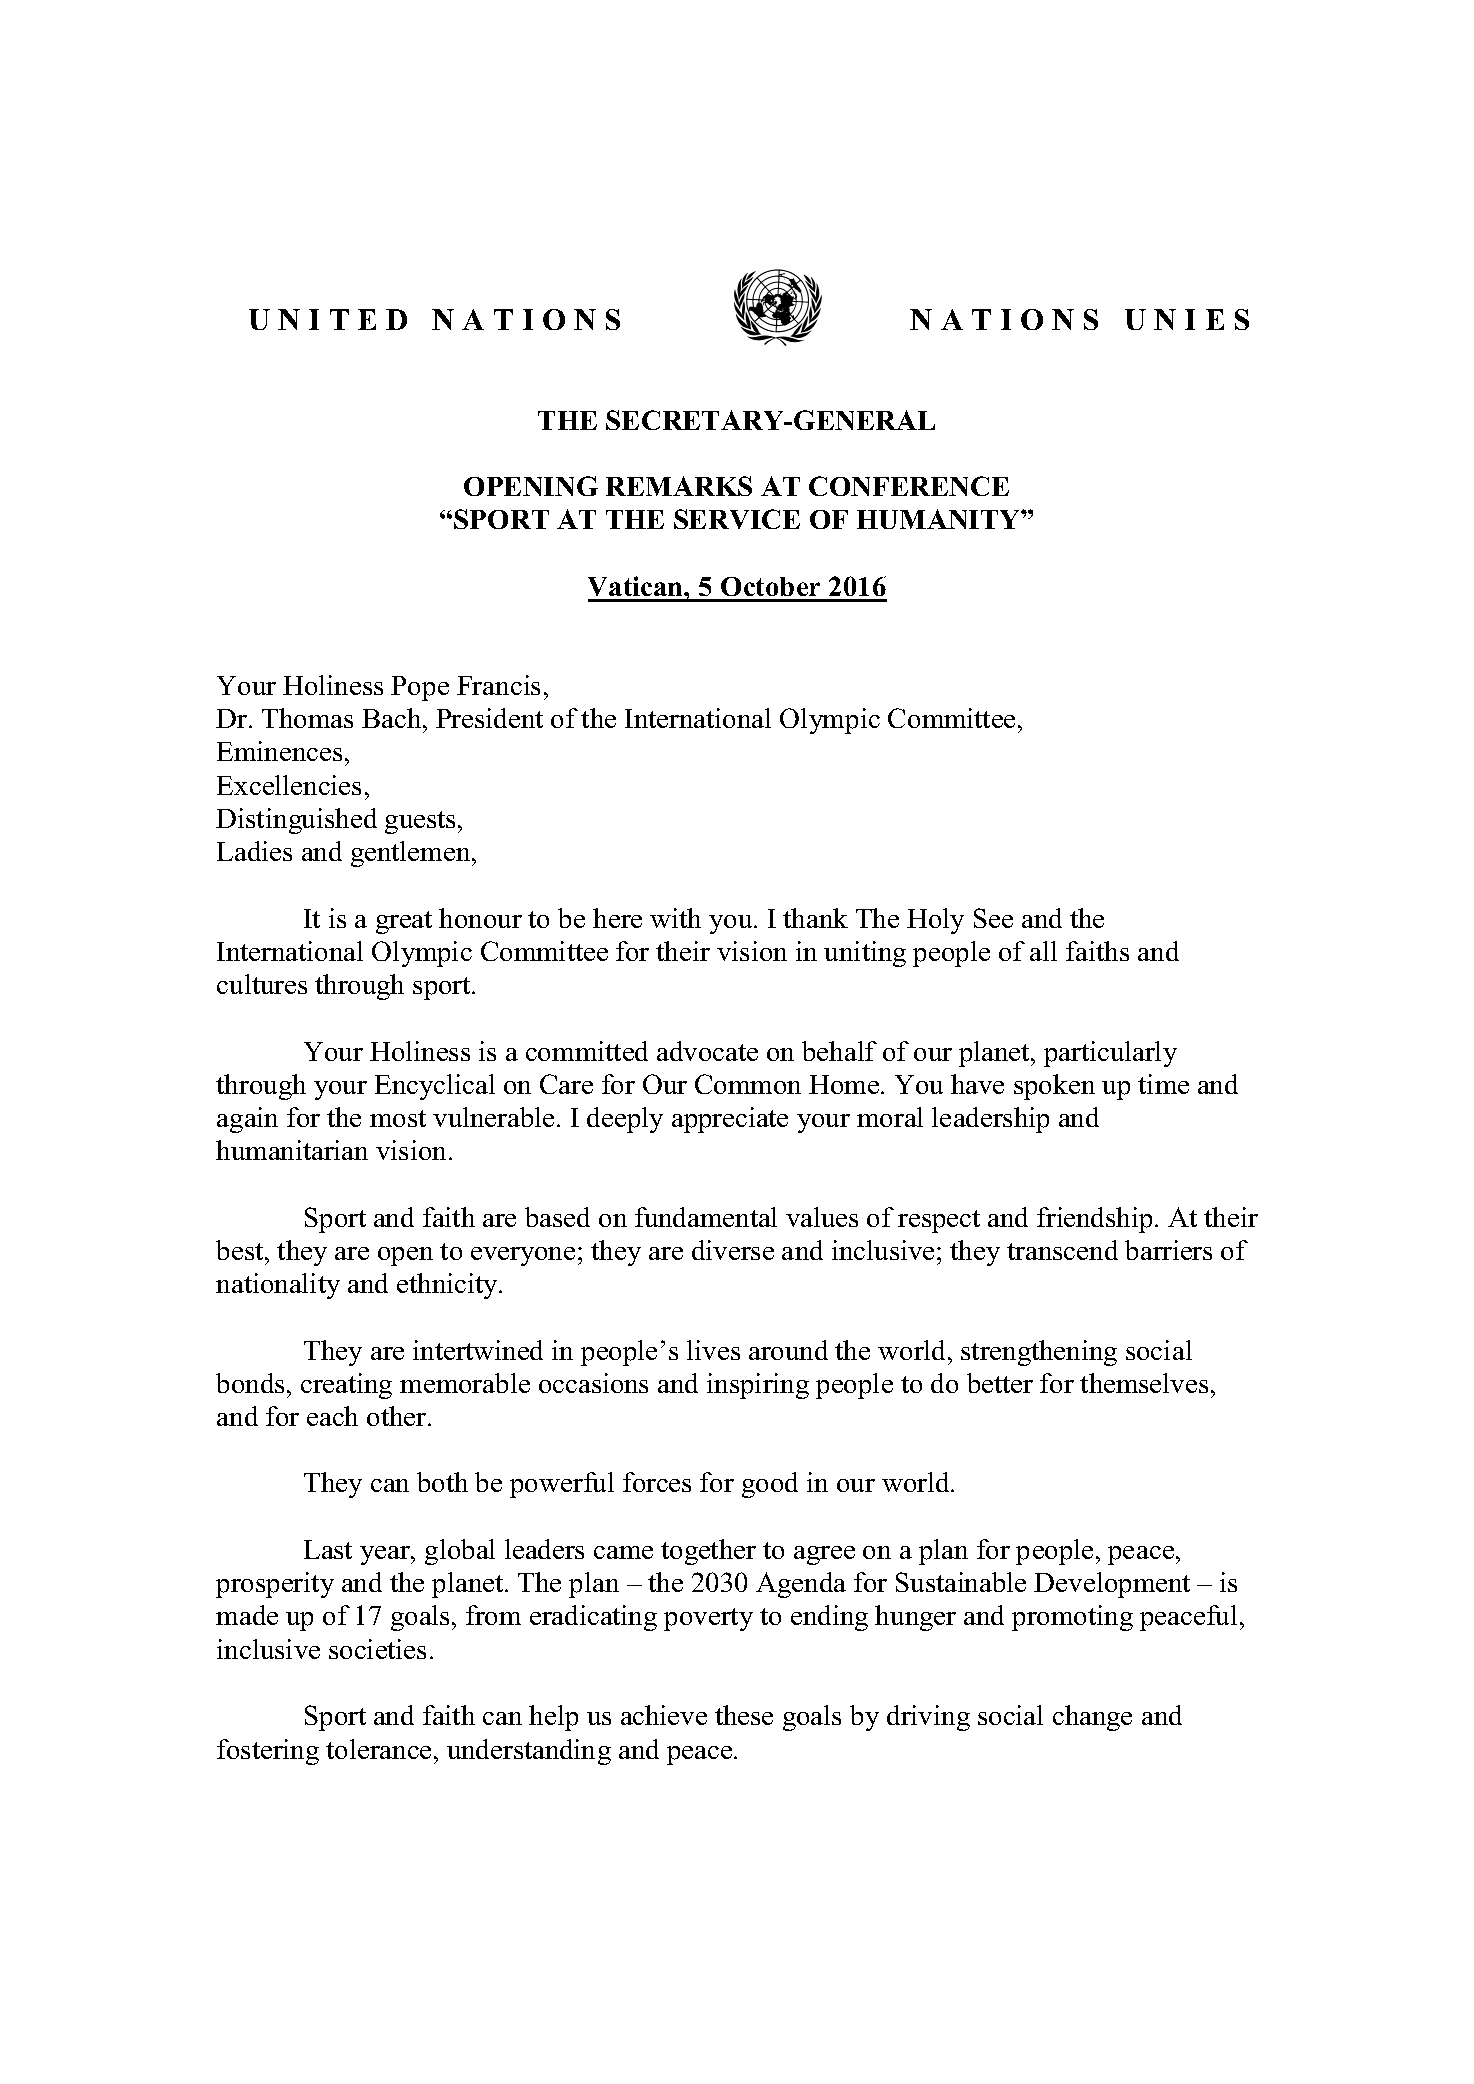 This image has width=1474, height=2084. I want to click on lives, so click(713, 1350).
